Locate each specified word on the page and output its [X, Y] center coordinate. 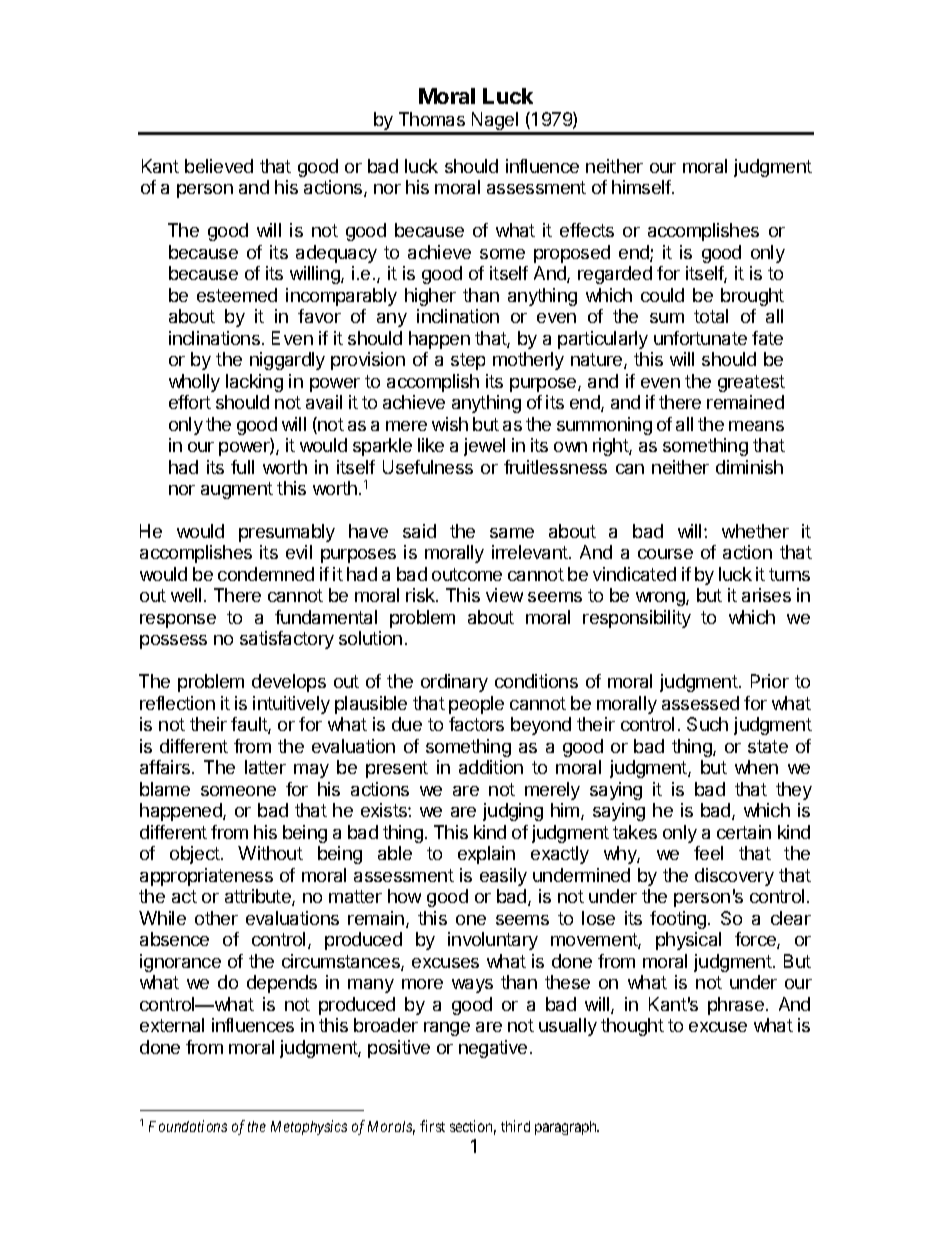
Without [270, 853]
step [468, 361]
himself [642, 187]
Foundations [188, 1126]
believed [219, 166]
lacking [254, 383]
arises [766, 595]
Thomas [432, 119]
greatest [751, 383]
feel [708, 853]
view [504, 595]
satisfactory [287, 640]
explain [486, 855]
